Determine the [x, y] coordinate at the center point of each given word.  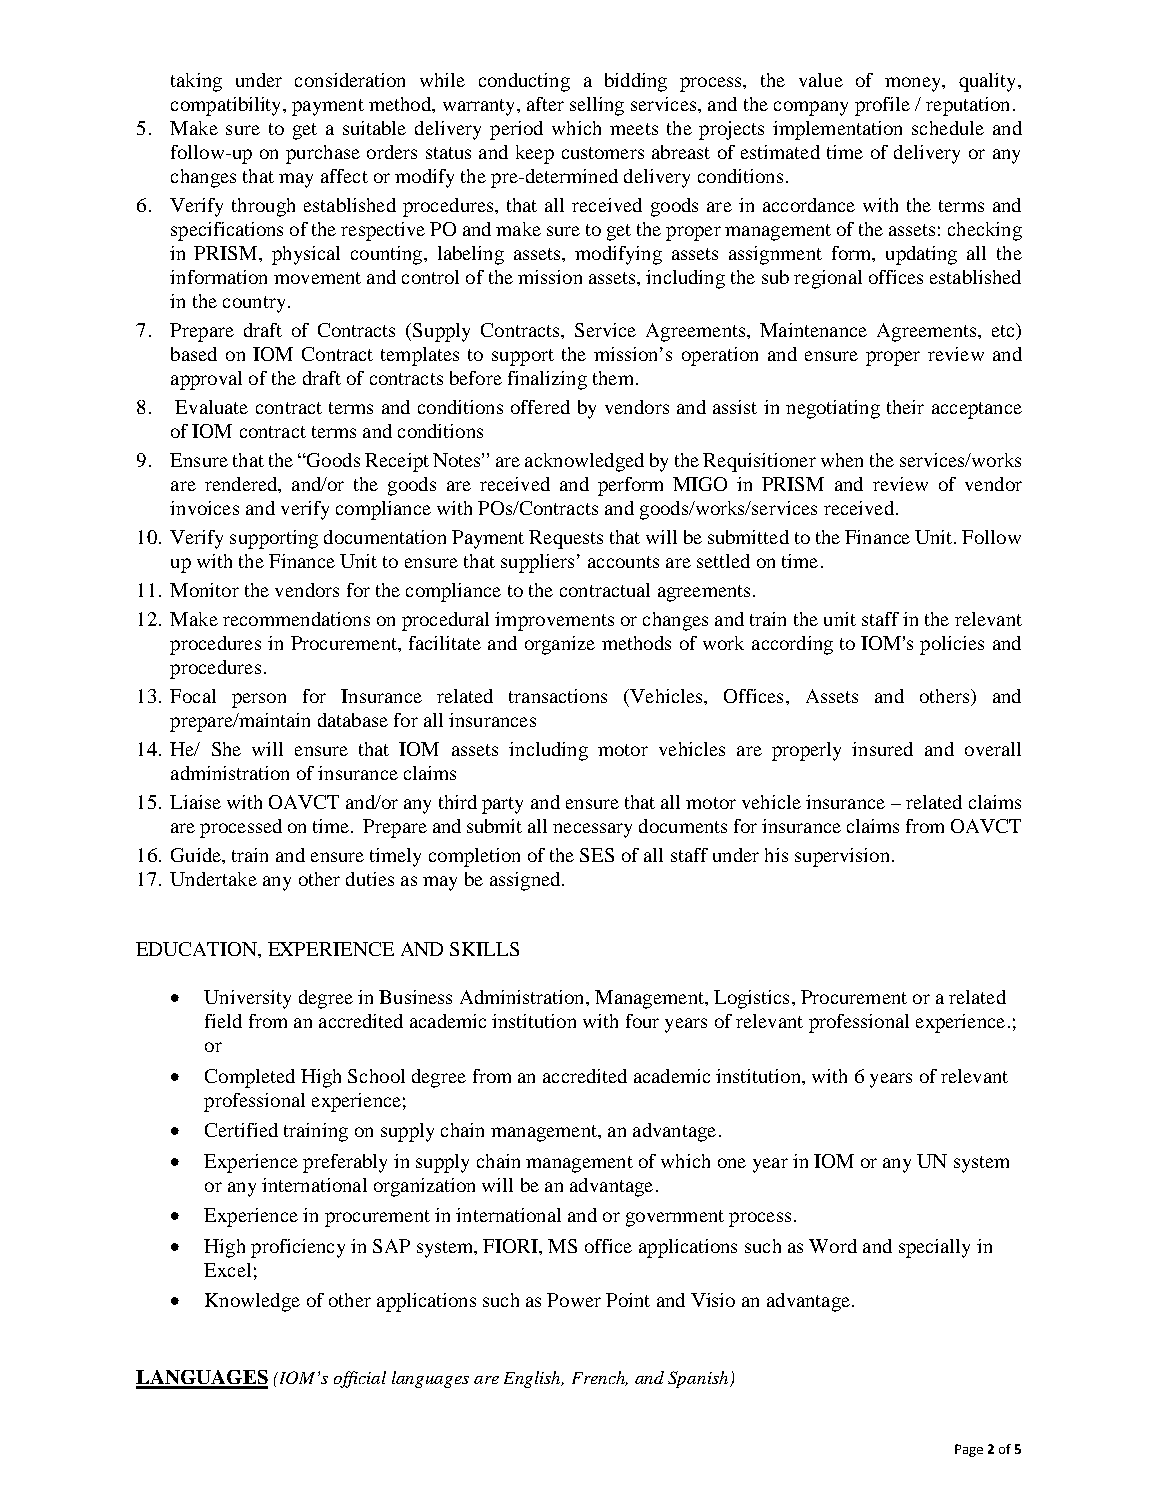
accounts [623, 562]
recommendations [296, 619]
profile [882, 106]
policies [952, 645]
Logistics [751, 999]
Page [969, 1450]
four [642, 1021]
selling [597, 106]
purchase [323, 154]
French [600, 1378]
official [360, 1379]
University [247, 999]
